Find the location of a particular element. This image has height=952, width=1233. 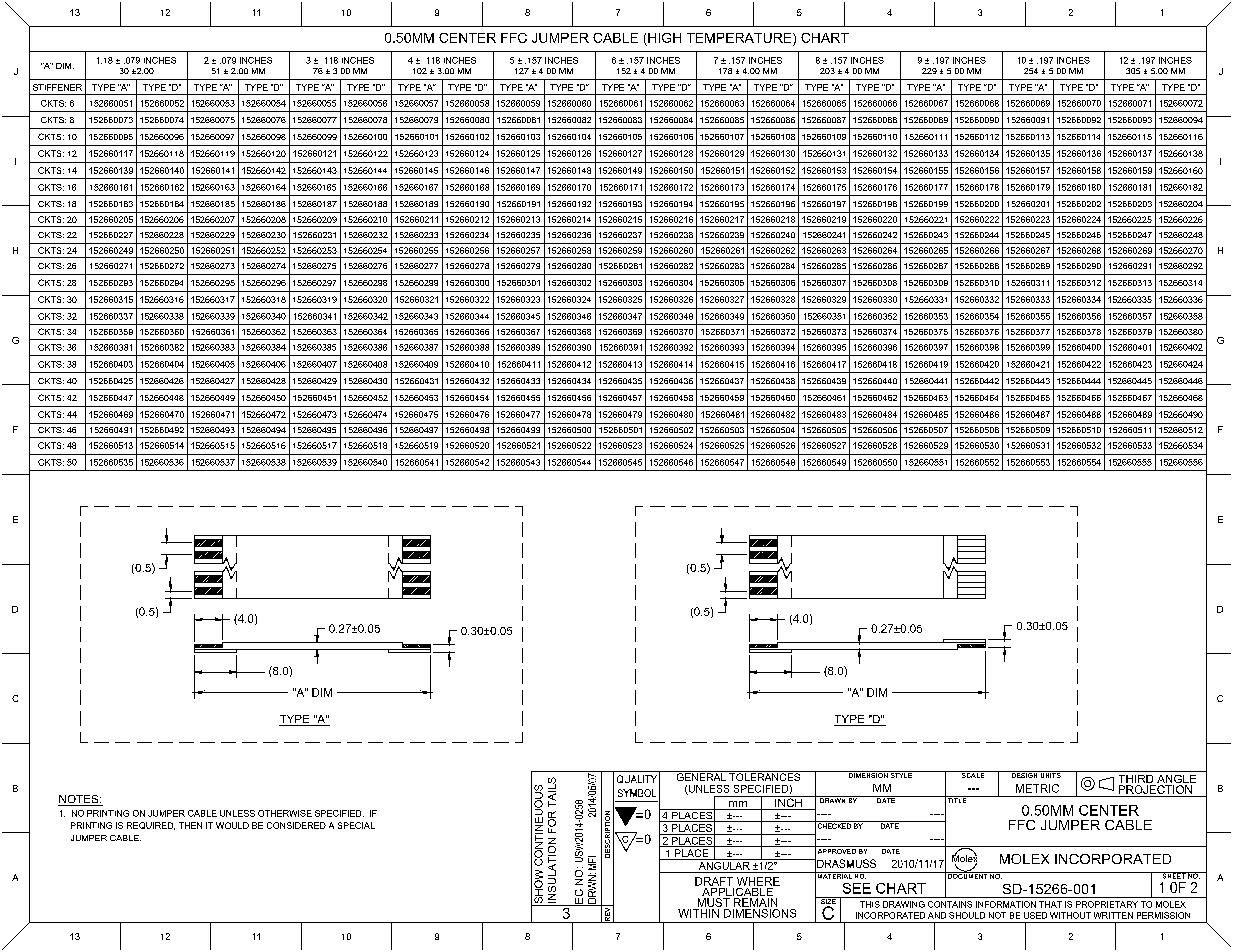

UNITS is located at coordinates (1050, 774).
